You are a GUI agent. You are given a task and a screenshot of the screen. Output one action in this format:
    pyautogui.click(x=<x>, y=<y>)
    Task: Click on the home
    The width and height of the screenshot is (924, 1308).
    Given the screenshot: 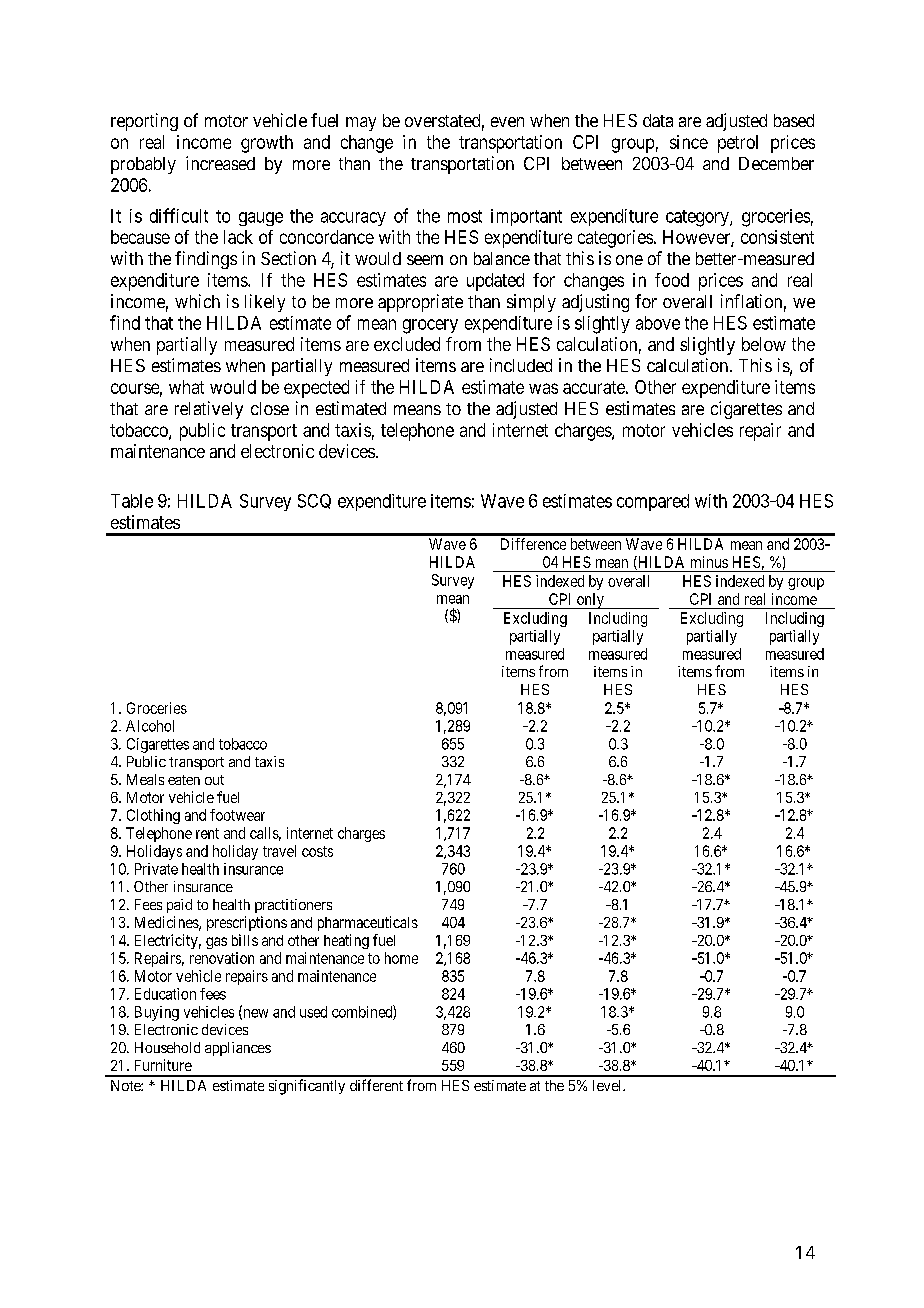 What is the action you would take?
    pyautogui.click(x=401, y=958)
